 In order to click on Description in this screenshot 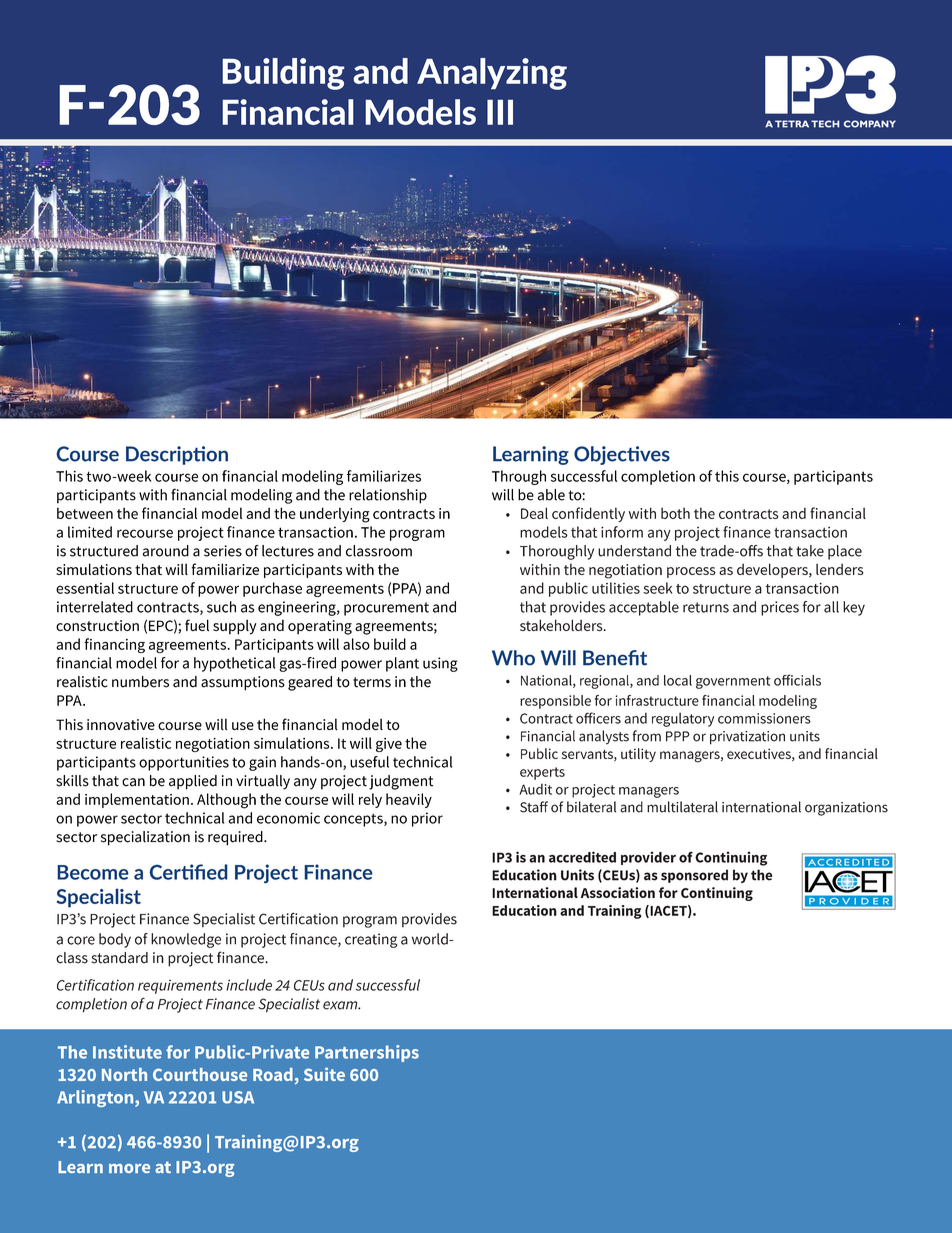, I will do `click(177, 455)`.
